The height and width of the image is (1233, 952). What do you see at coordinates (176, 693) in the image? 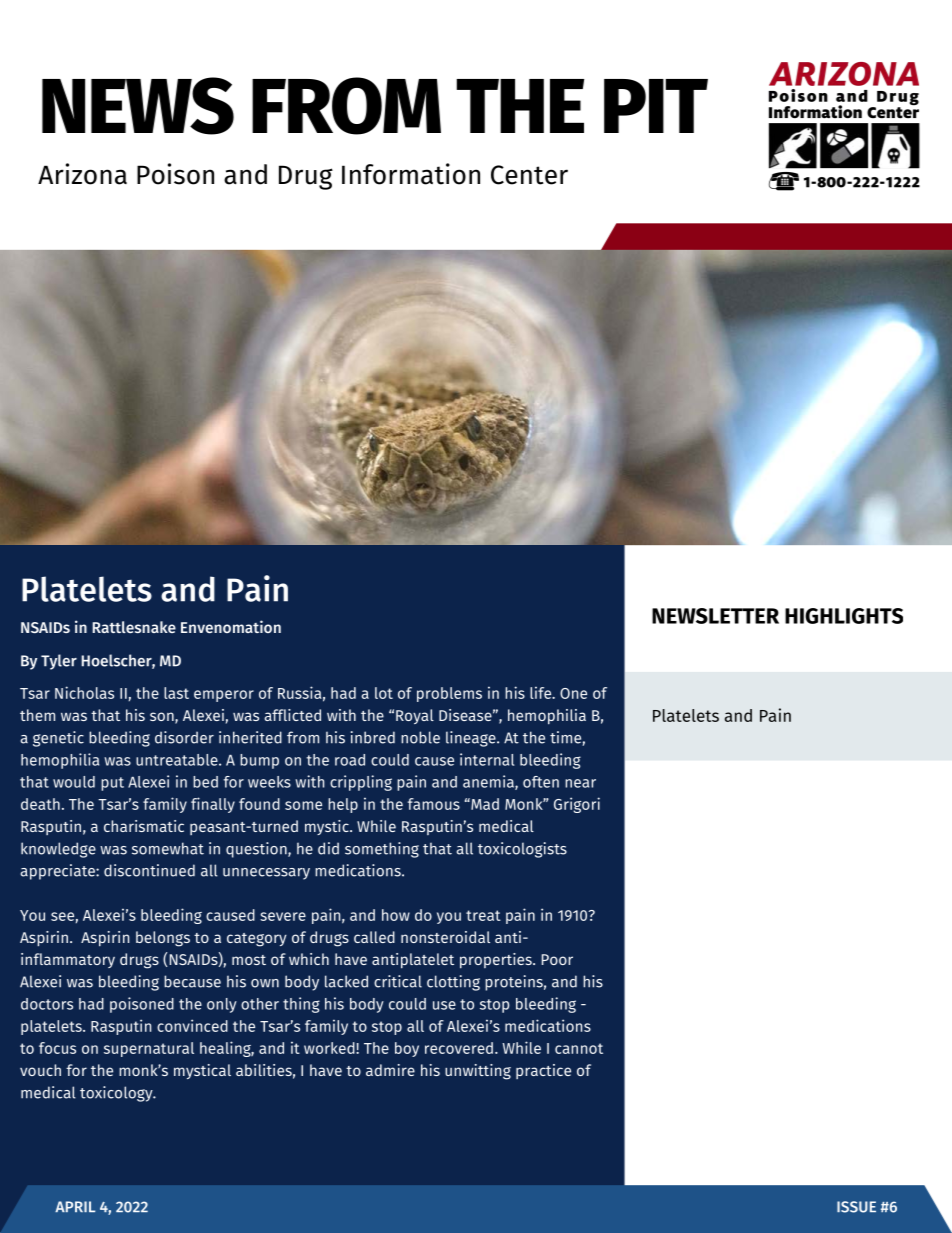
I see `last` at bounding box center [176, 693].
